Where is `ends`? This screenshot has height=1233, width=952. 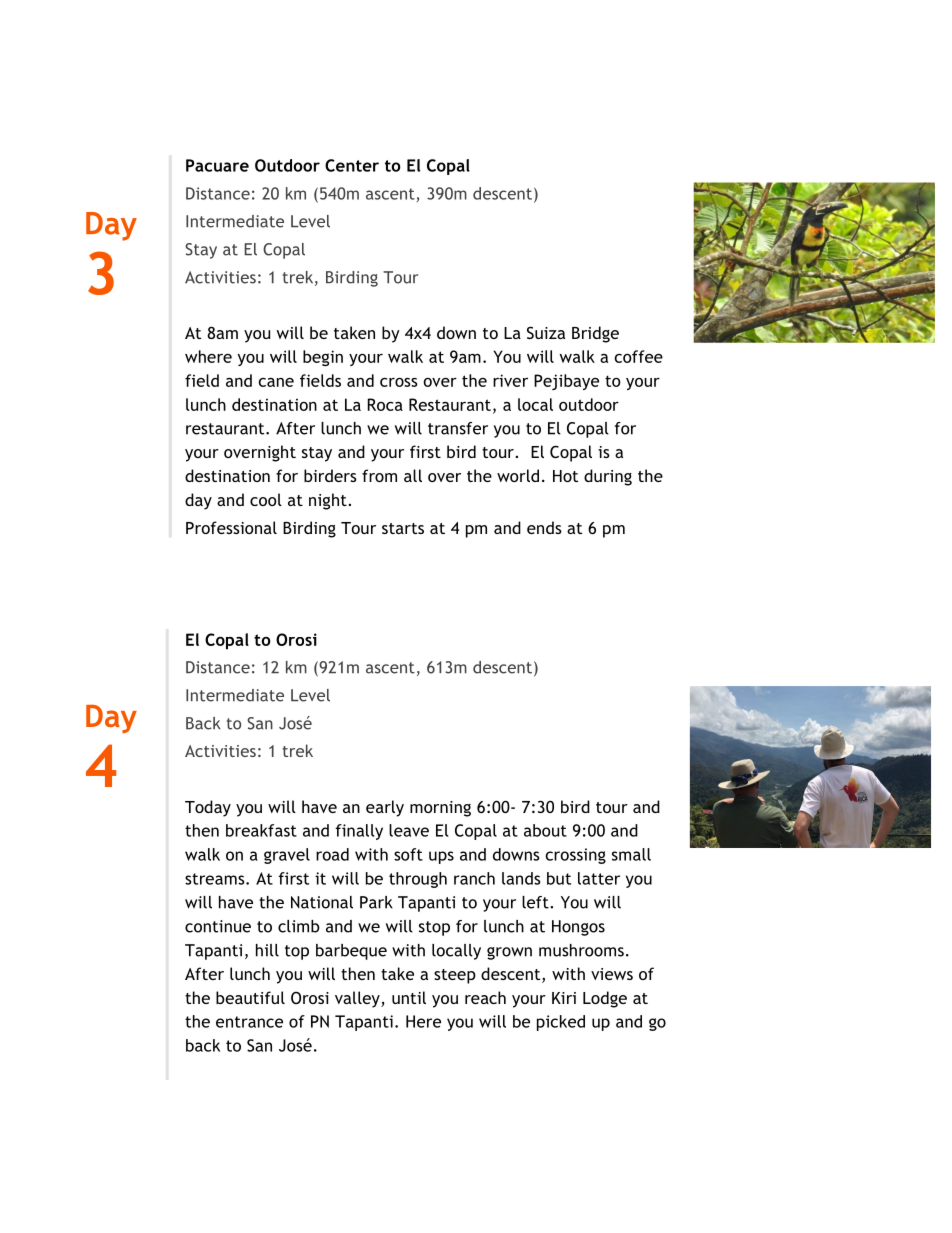 ends is located at coordinates (544, 527).
